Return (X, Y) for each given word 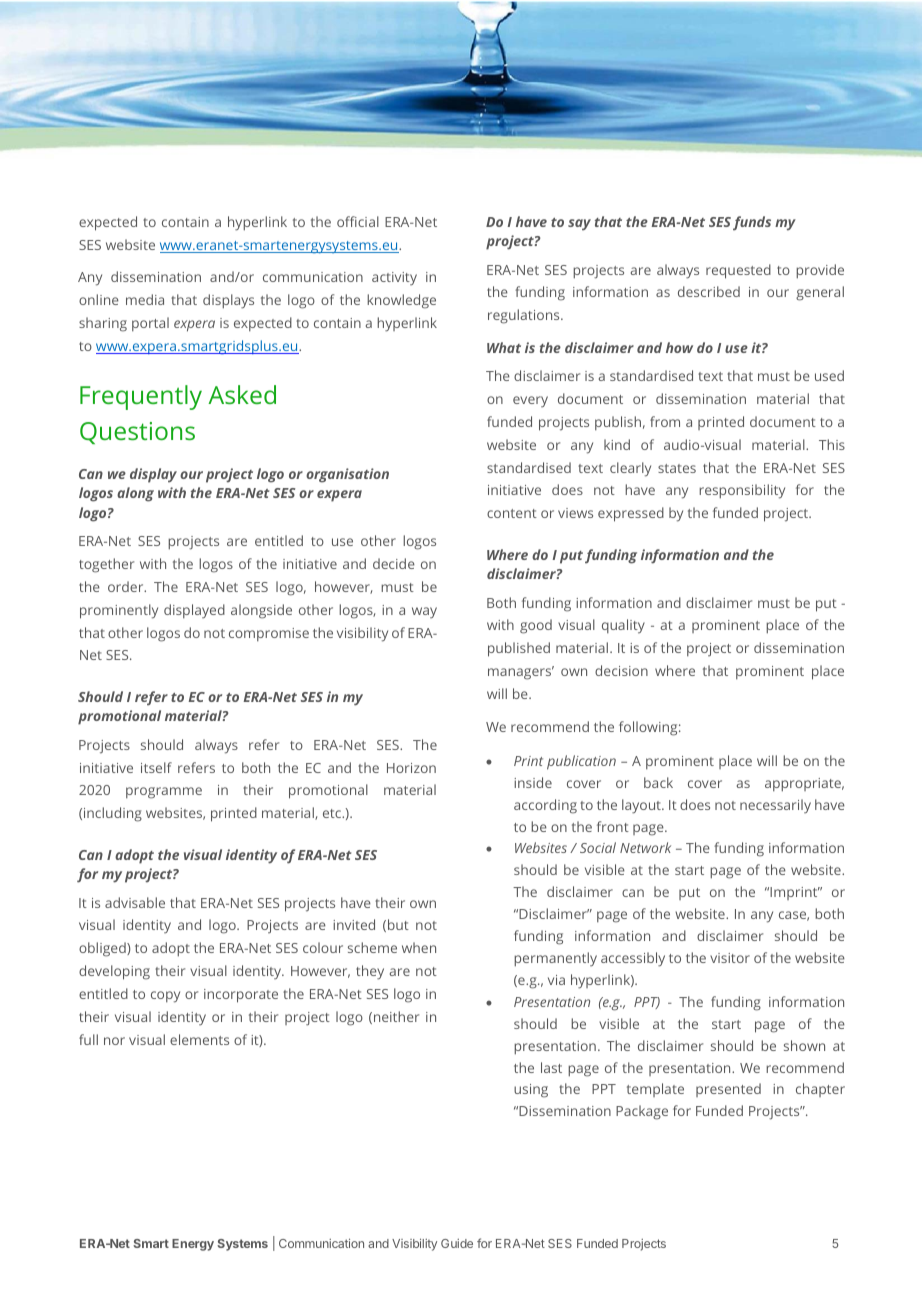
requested (738, 271)
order (127, 586)
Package (642, 1112)
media (145, 299)
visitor (730, 958)
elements (199, 1039)
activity (394, 279)
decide (394, 563)
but (398, 924)
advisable (135, 902)
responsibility (742, 491)
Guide (457, 1243)
